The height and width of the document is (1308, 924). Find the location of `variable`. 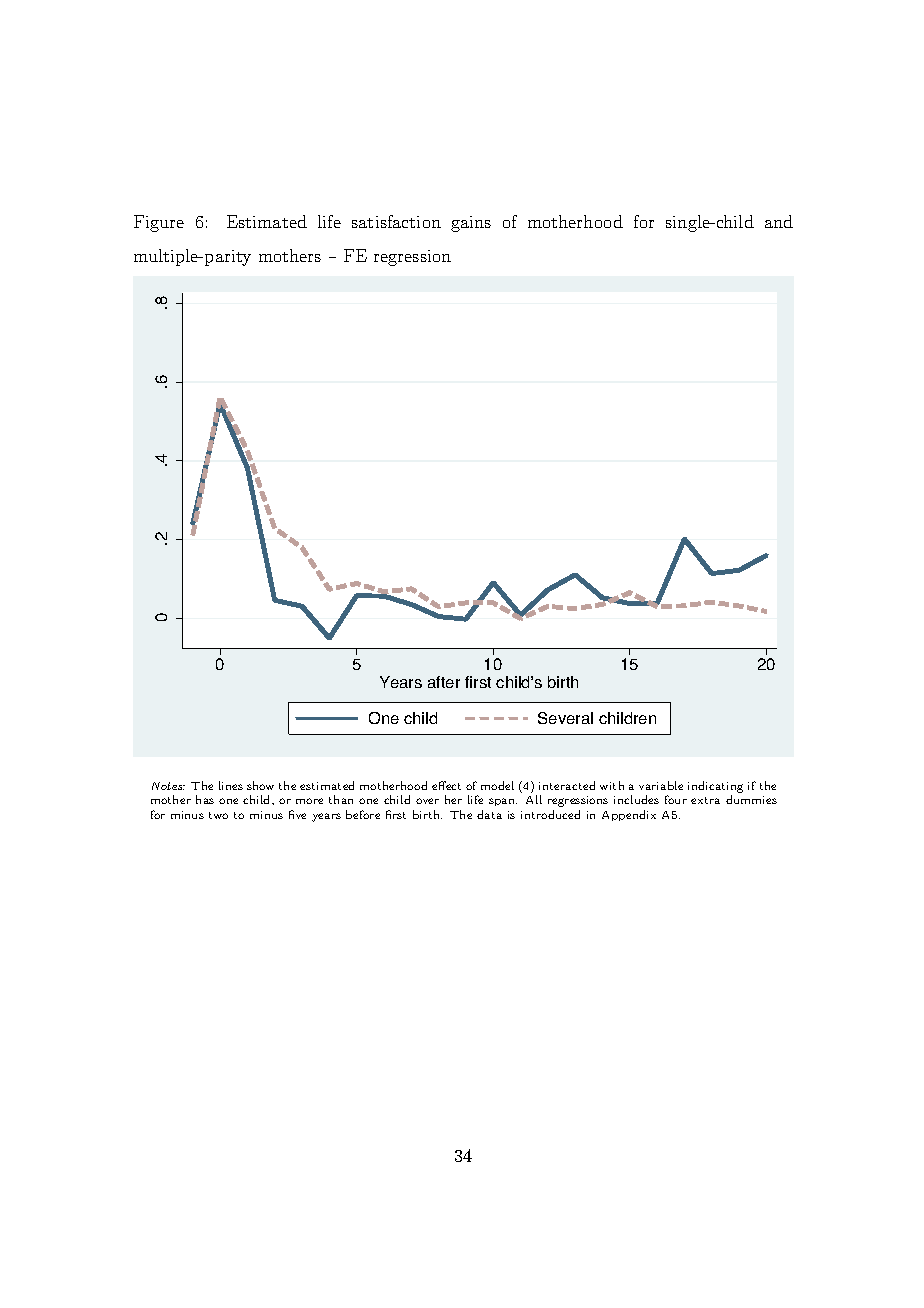

variable is located at coordinates (661, 785).
